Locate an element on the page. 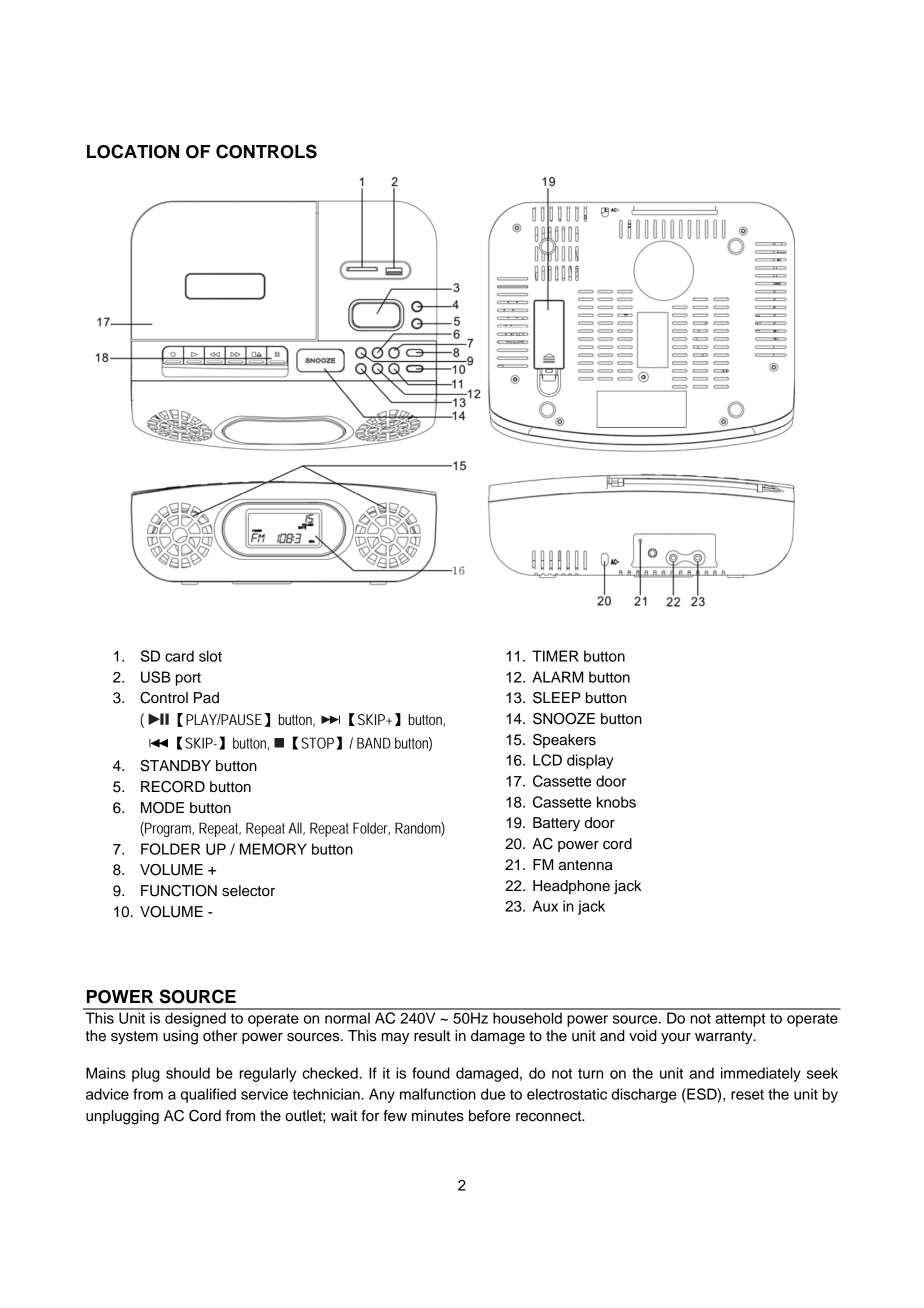  due is located at coordinates (493, 1094).
